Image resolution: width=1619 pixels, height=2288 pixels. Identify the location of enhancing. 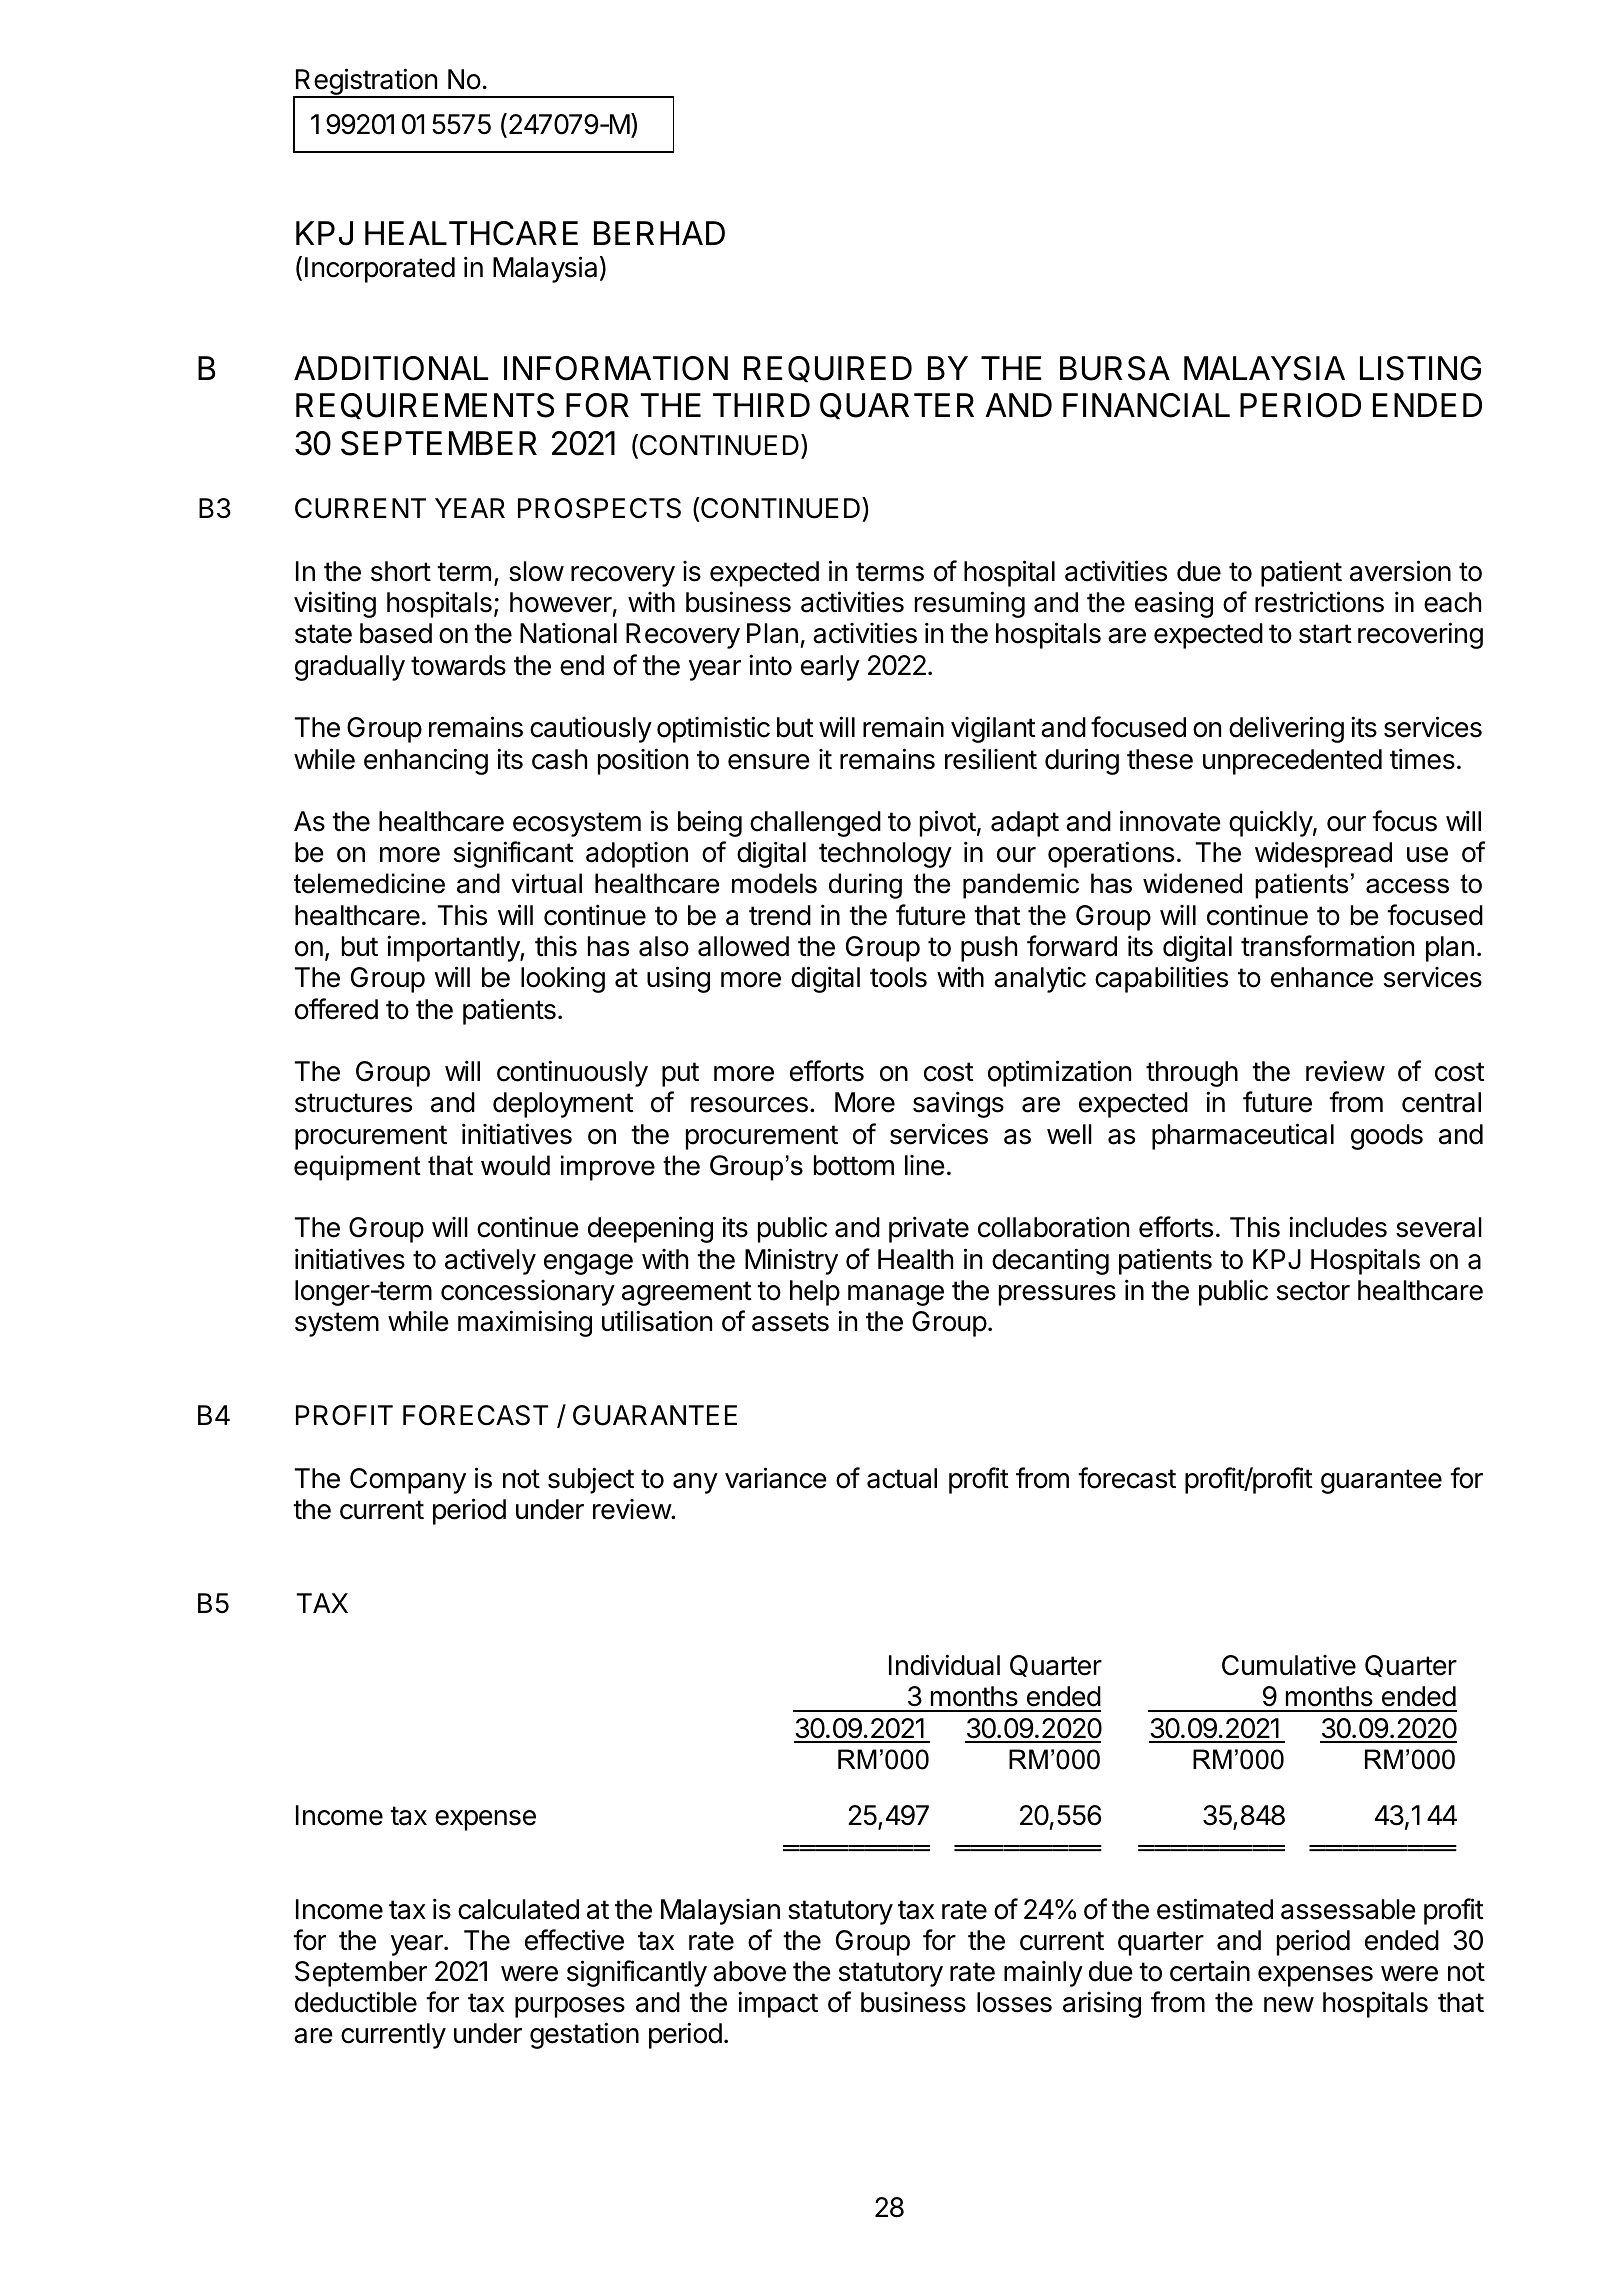
(426, 761).
